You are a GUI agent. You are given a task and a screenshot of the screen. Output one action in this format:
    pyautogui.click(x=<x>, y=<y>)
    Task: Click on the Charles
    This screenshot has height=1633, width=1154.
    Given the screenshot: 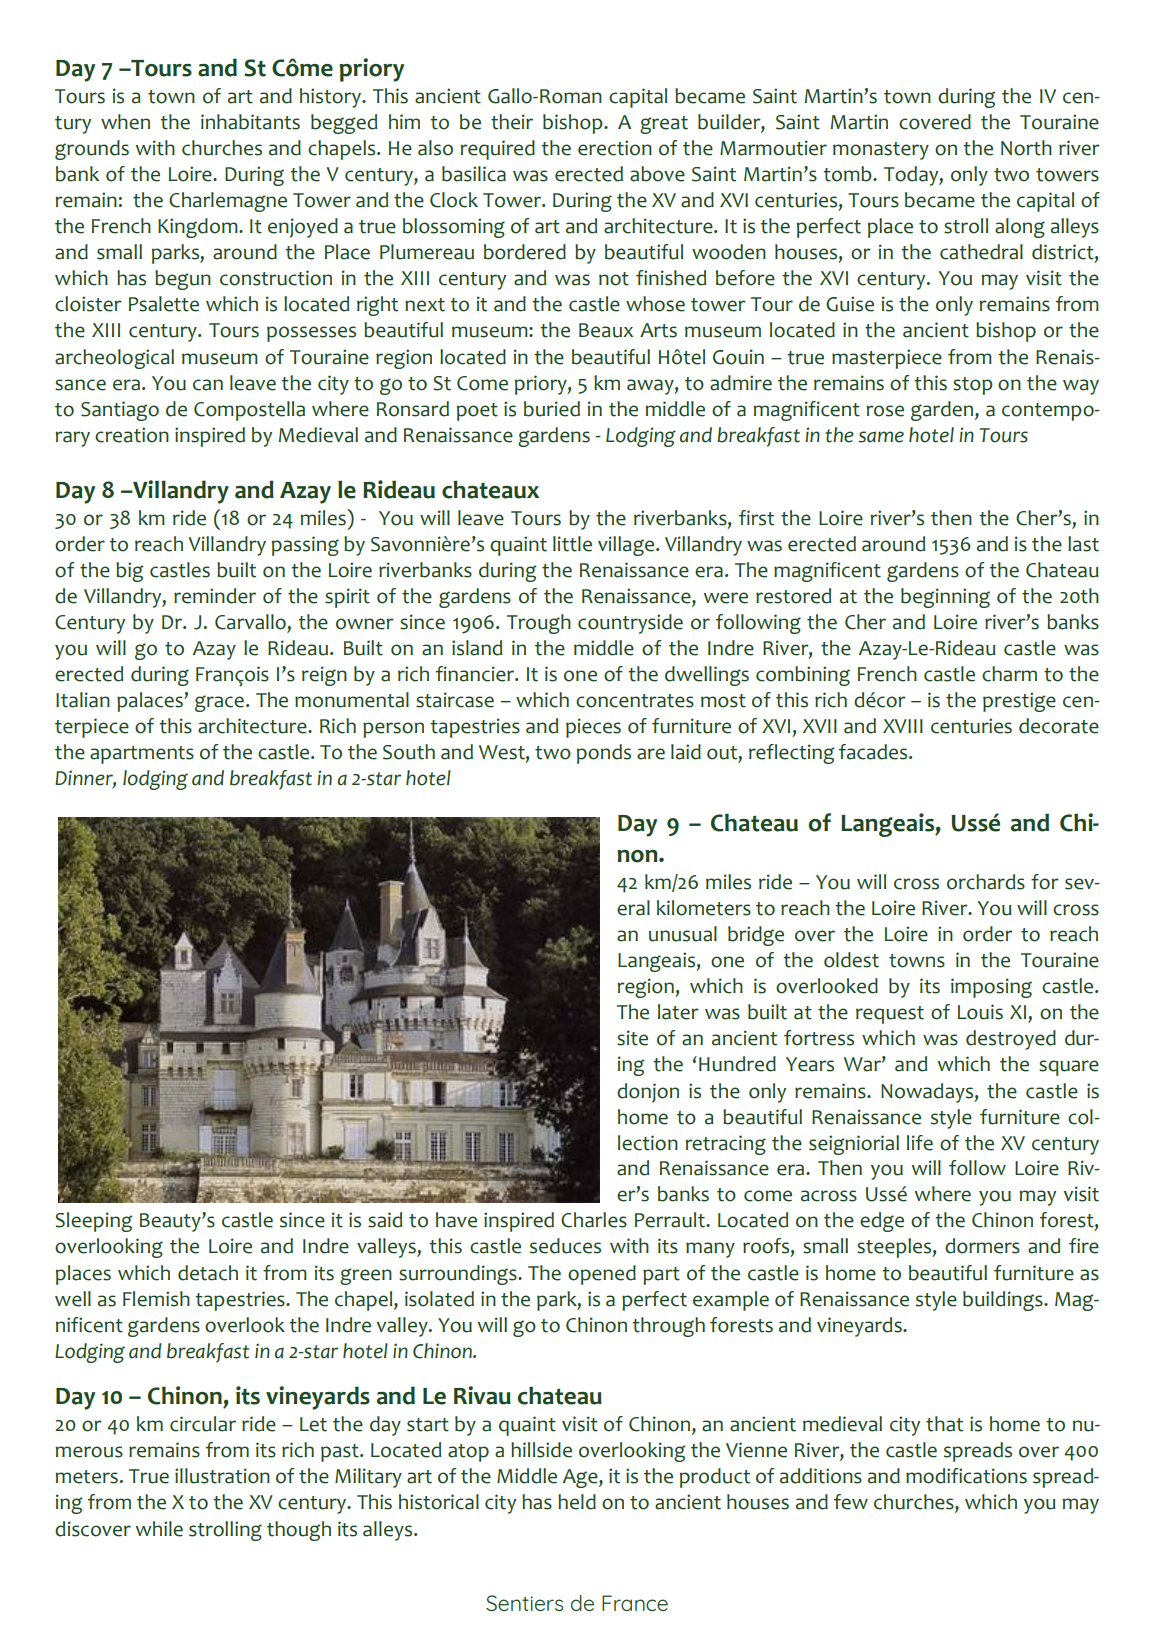 What is the action you would take?
    pyautogui.click(x=594, y=1220)
